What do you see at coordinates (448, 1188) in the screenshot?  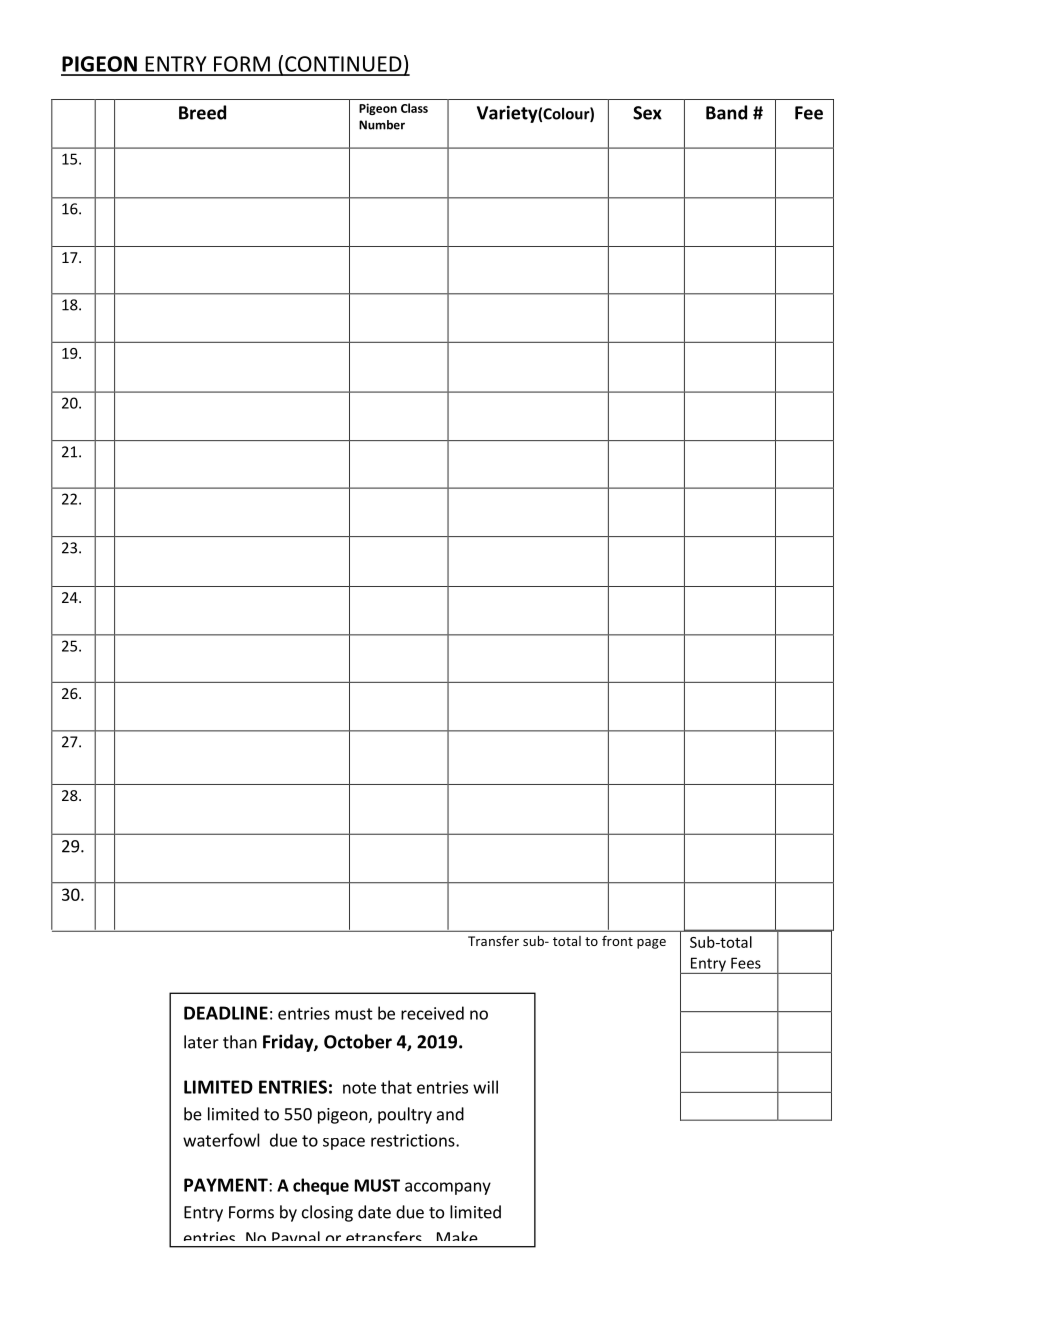 I see `accompany` at bounding box center [448, 1188].
